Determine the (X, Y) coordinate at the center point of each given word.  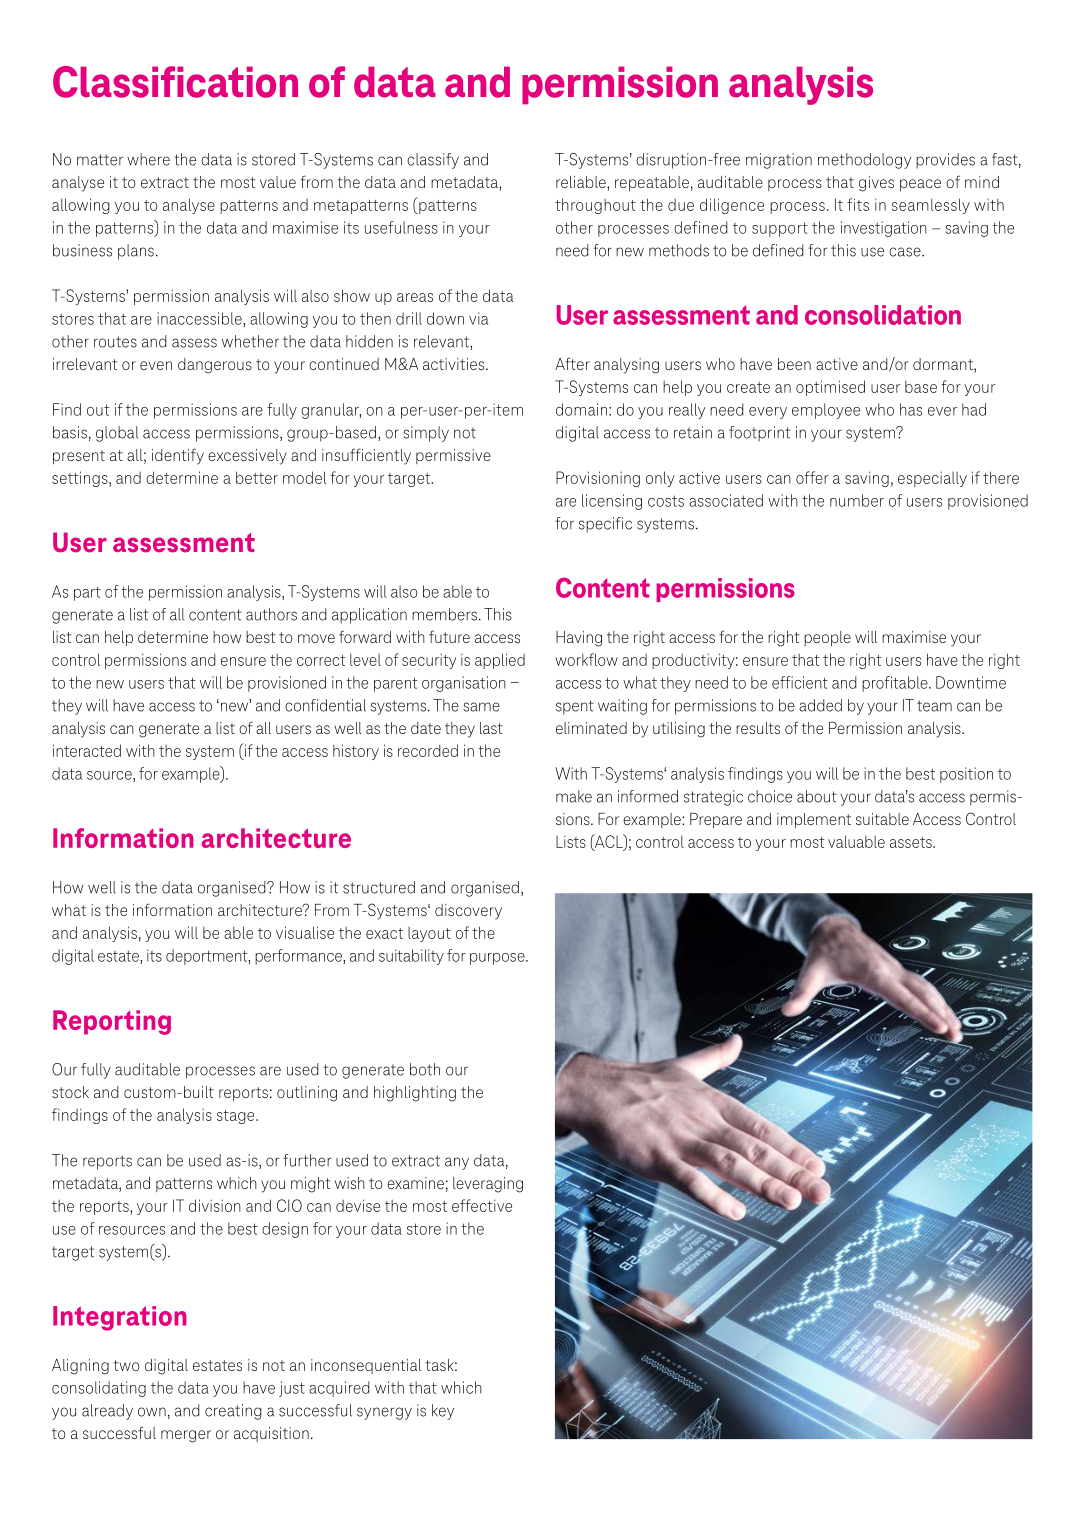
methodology (864, 161)
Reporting (112, 1022)
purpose (498, 959)
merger (186, 1436)
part (87, 593)
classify (433, 161)
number (857, 500)
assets (912, 842)
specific (605, 525)
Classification (175, 82)
